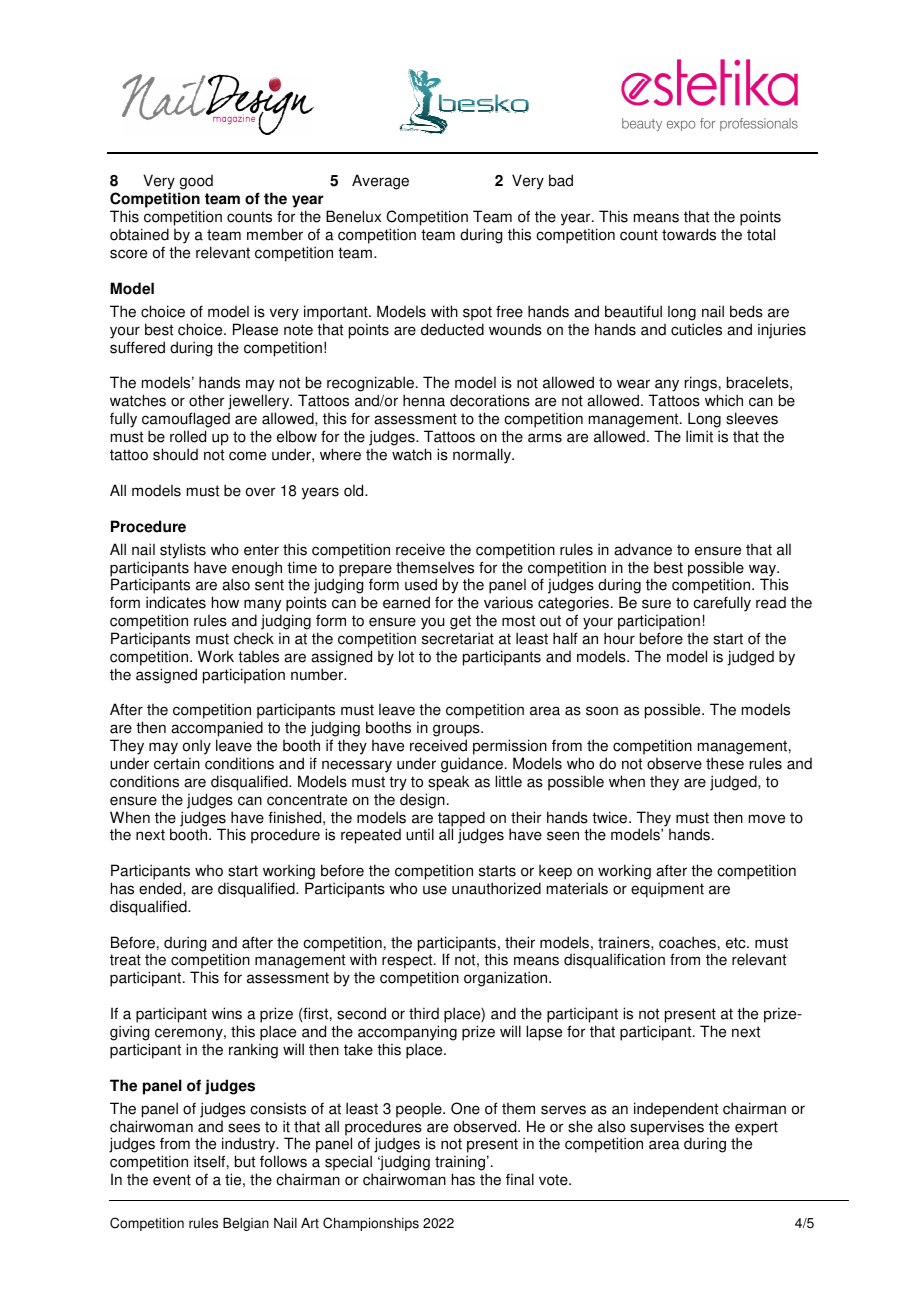 The width and height of the screenshot is (924, 1308). What do you see at coordinates (496, 888) in the screenshot?
I see `unauthorized` at bounding box center [496, 888].
